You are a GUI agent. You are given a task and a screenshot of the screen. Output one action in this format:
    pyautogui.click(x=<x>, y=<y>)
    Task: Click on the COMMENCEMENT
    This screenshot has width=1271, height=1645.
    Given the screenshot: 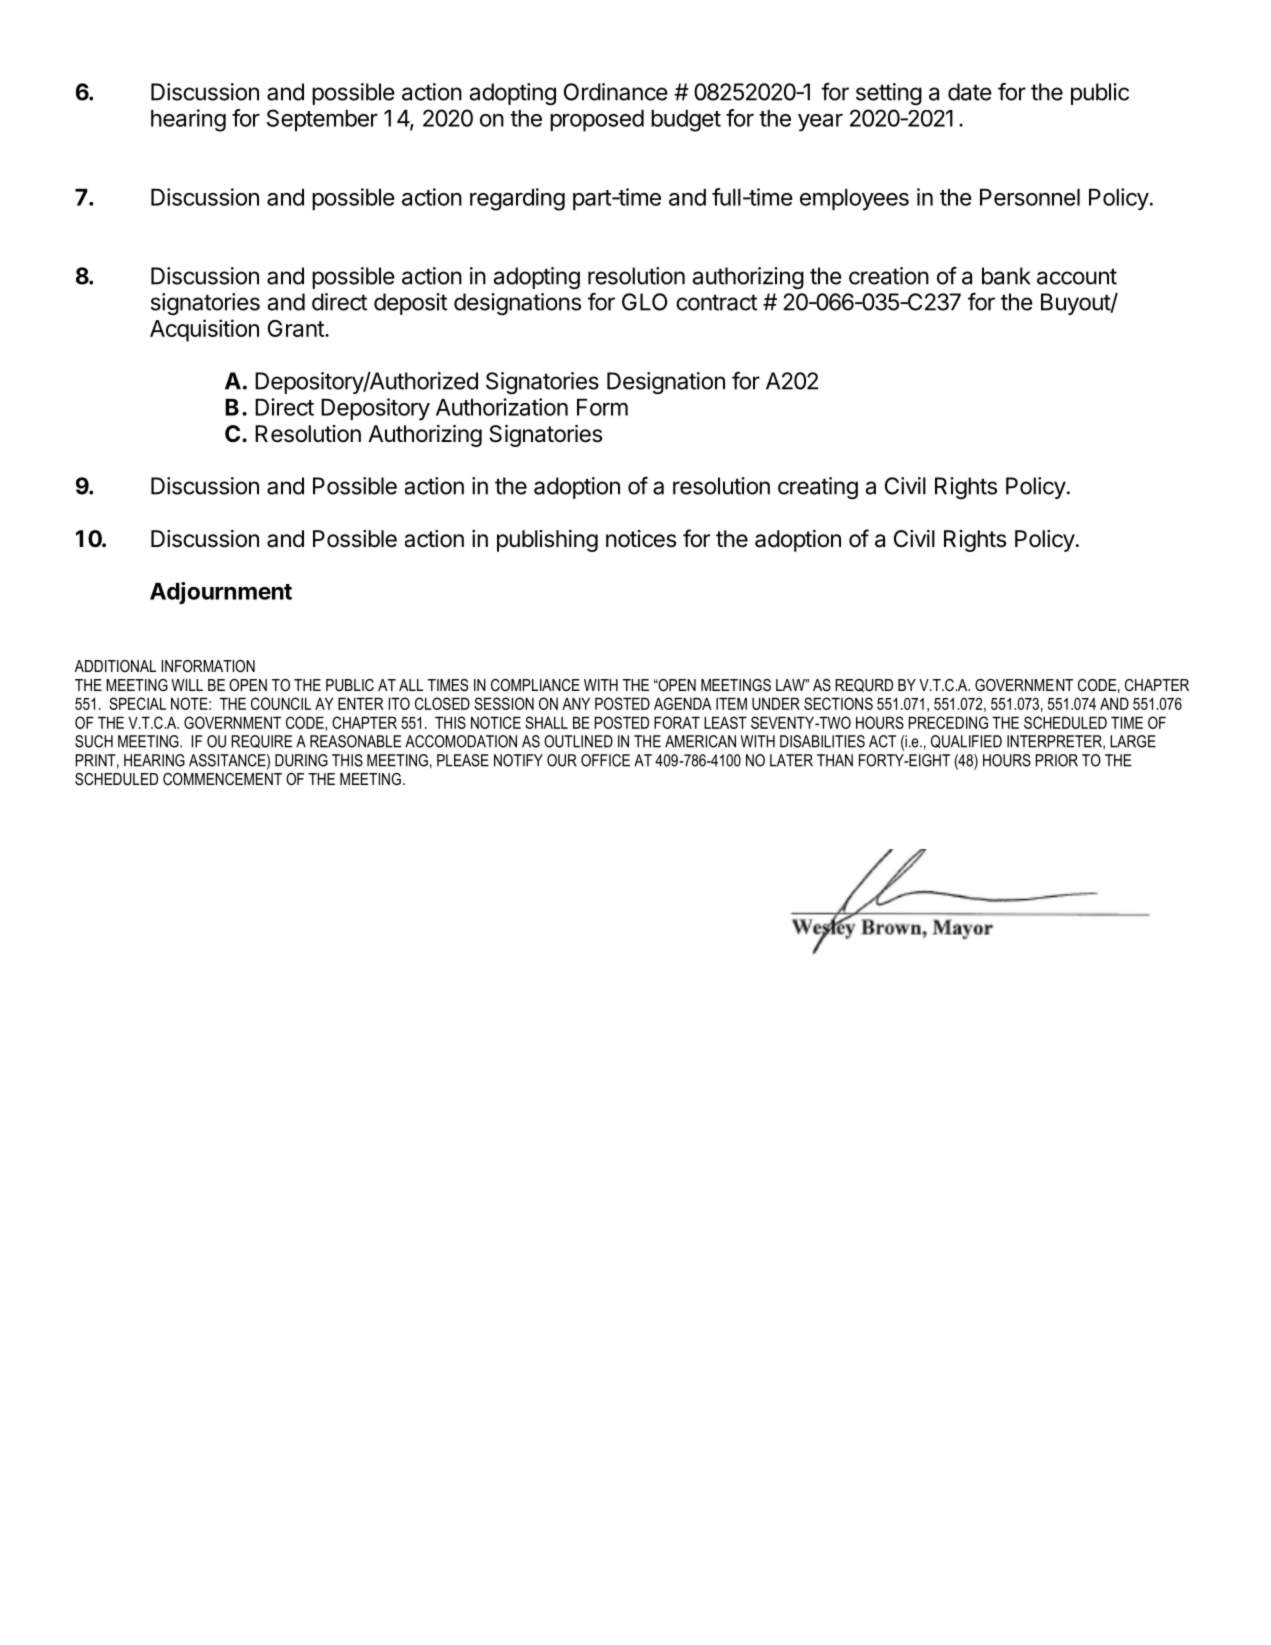 What is the action you would take?
    pyautogui.click(x=222, y=779)
